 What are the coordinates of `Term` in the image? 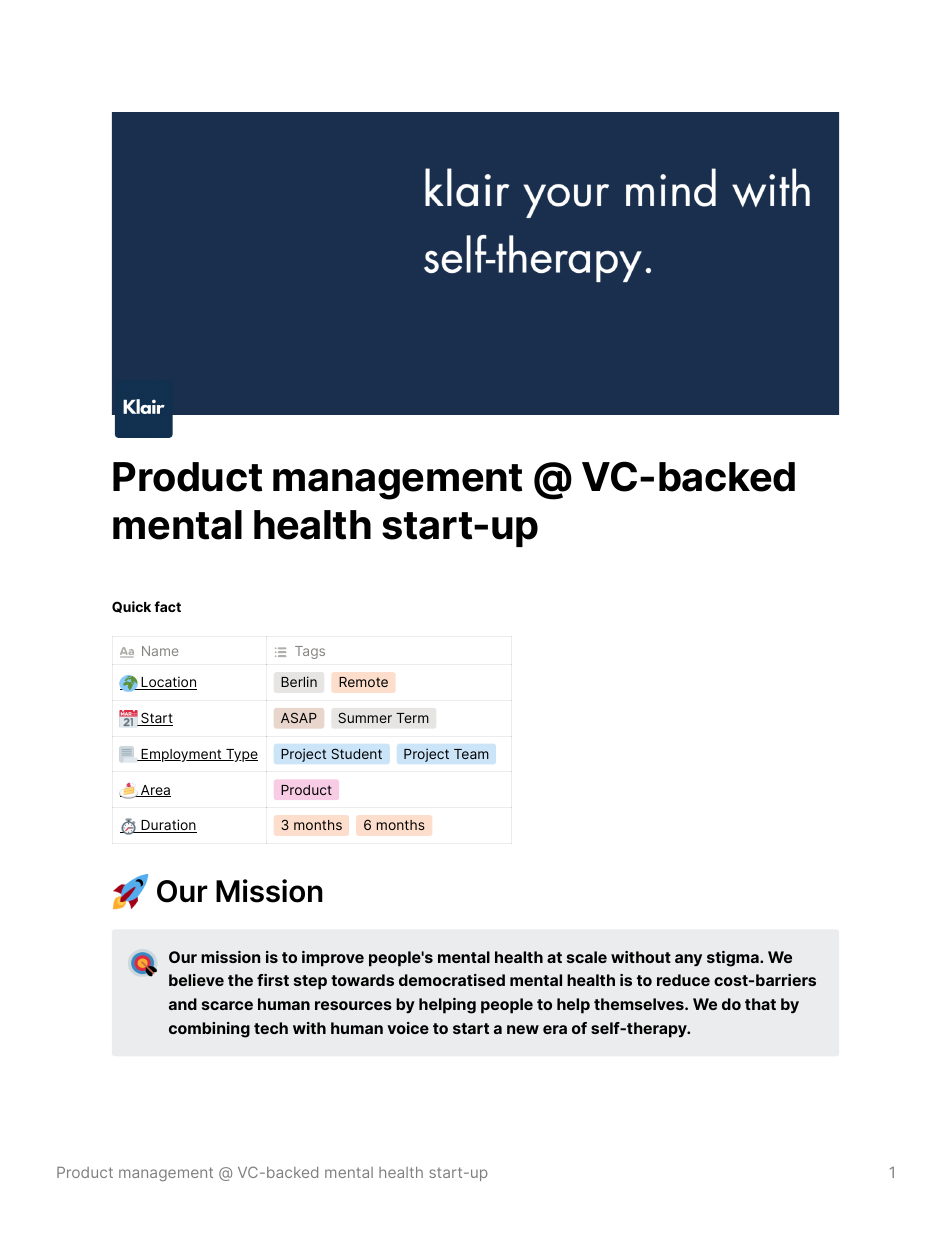 It's located at (412, 718).
